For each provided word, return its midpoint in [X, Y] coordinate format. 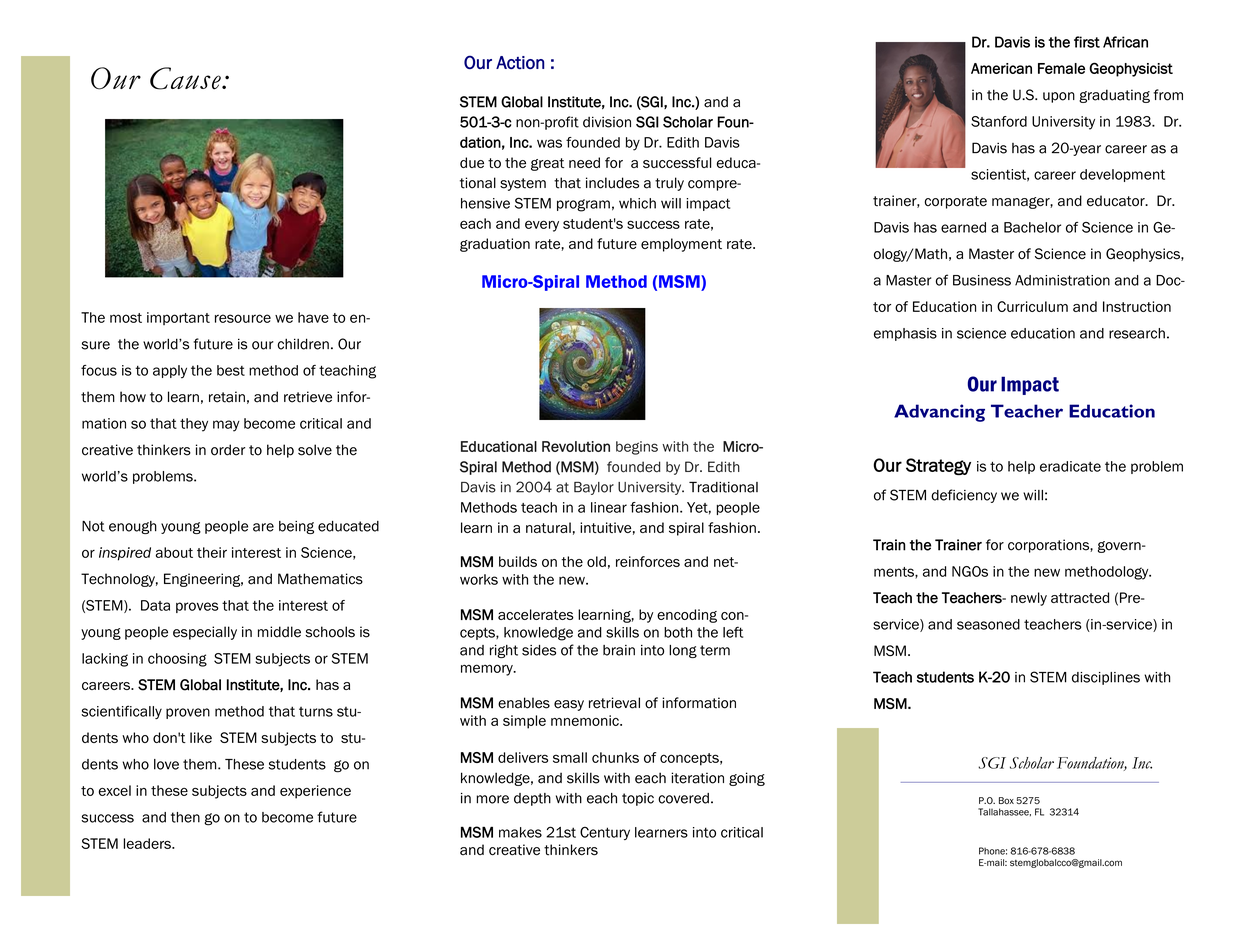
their [212, 552]
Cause [186, 78]
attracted [1080, 597]
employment [681, 245]
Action [520, 62]
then [185, 817]
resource [243, 318]
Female [1061, 68]
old [596, 561]
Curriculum [1032, 306]
